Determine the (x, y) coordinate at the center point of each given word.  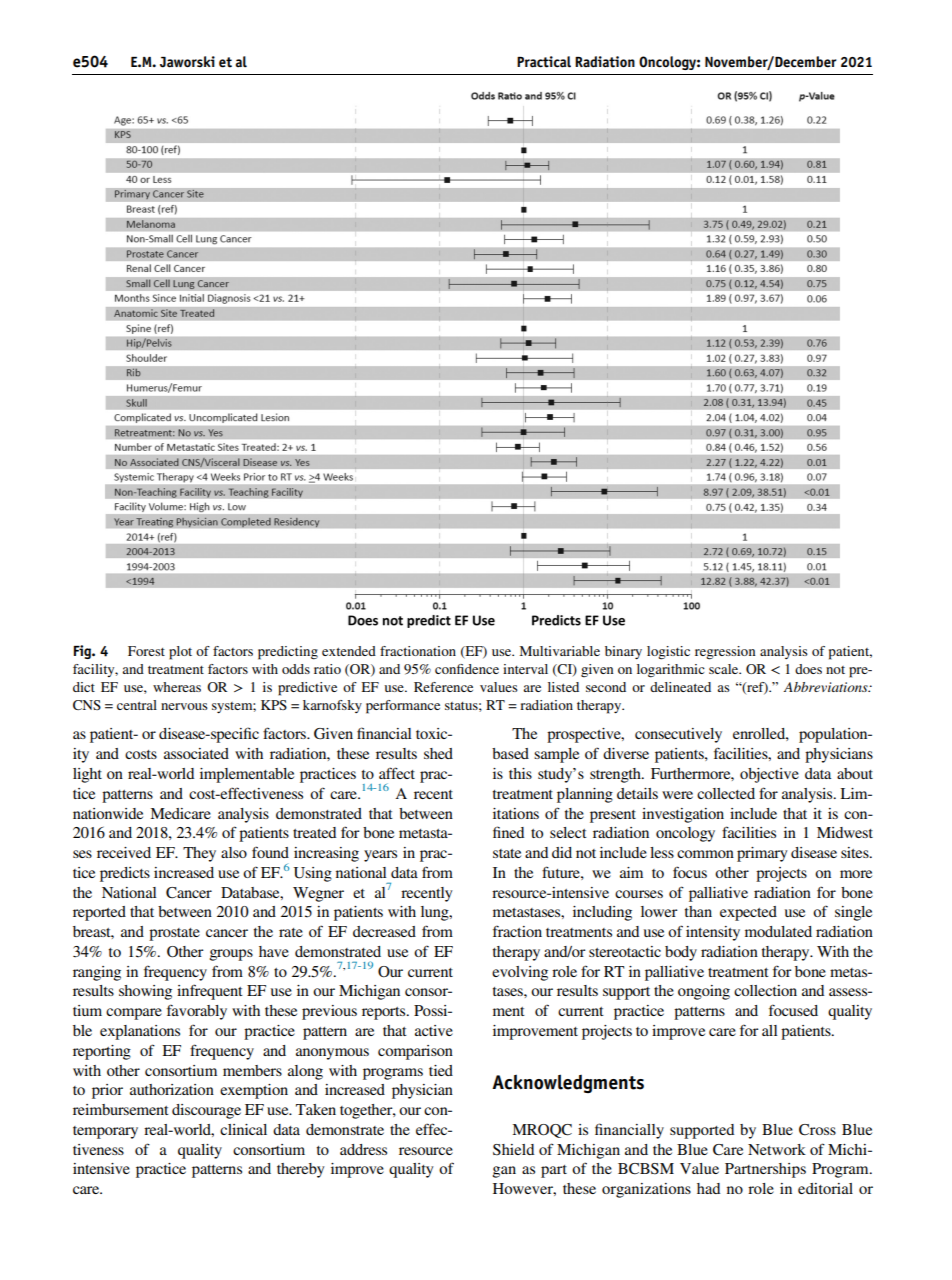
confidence (467, 669)
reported (99, 913)
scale (725, 669)
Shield (513, 1150)
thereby (301, 1170)
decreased (384, 931)
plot (180, 653)
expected (748, 913)
